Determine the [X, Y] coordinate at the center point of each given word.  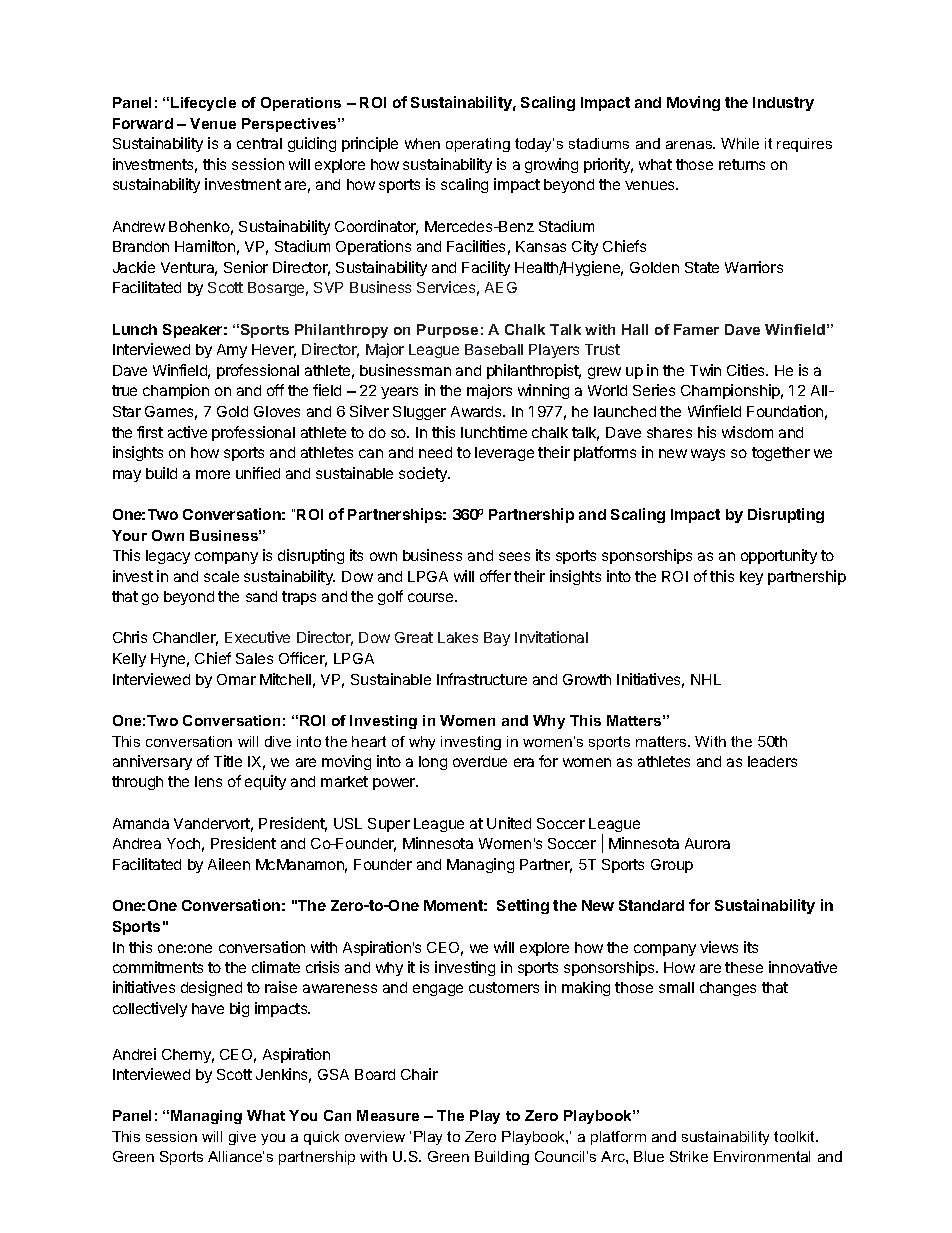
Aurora [707, 843]
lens [208, 781]
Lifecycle [203, 104]
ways [708, 455]
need [435, 452]
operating [478, 145]
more [213, 474]
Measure [388, 1115]
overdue [480, 761]
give [242, 1138]
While [740, 143]
